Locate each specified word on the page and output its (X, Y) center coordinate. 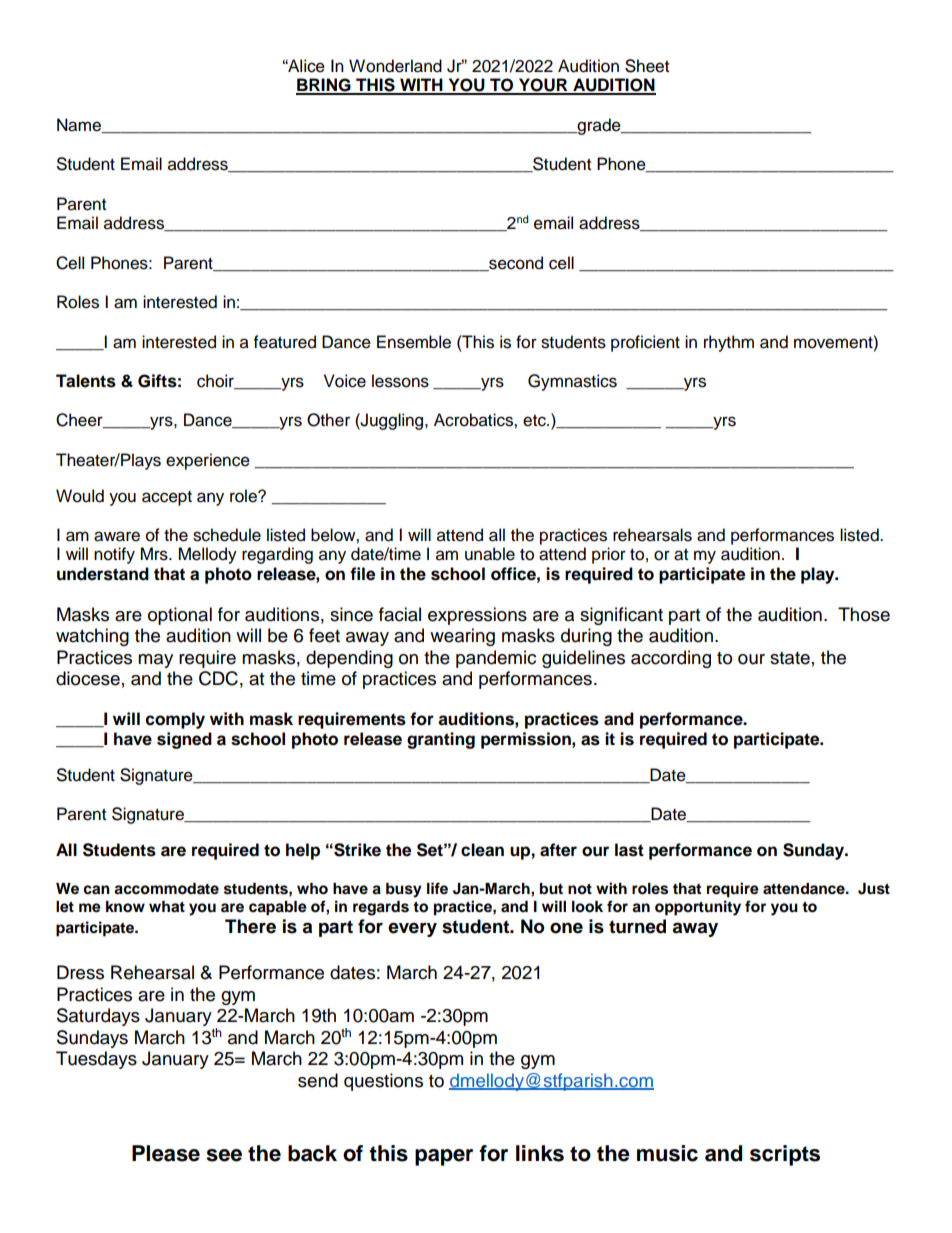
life (437, 888)
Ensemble (414, 342)
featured (285, 342)
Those (864, 614)
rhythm (729, 343)
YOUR (543, 86)
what (167, 906)
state (790, 658)
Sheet (647, 66)
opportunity (698, 908)
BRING (324, 86)
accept (167, 498)
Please (166, 1153)
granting (441, 740)
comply (175, 720)
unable (490, 554)
